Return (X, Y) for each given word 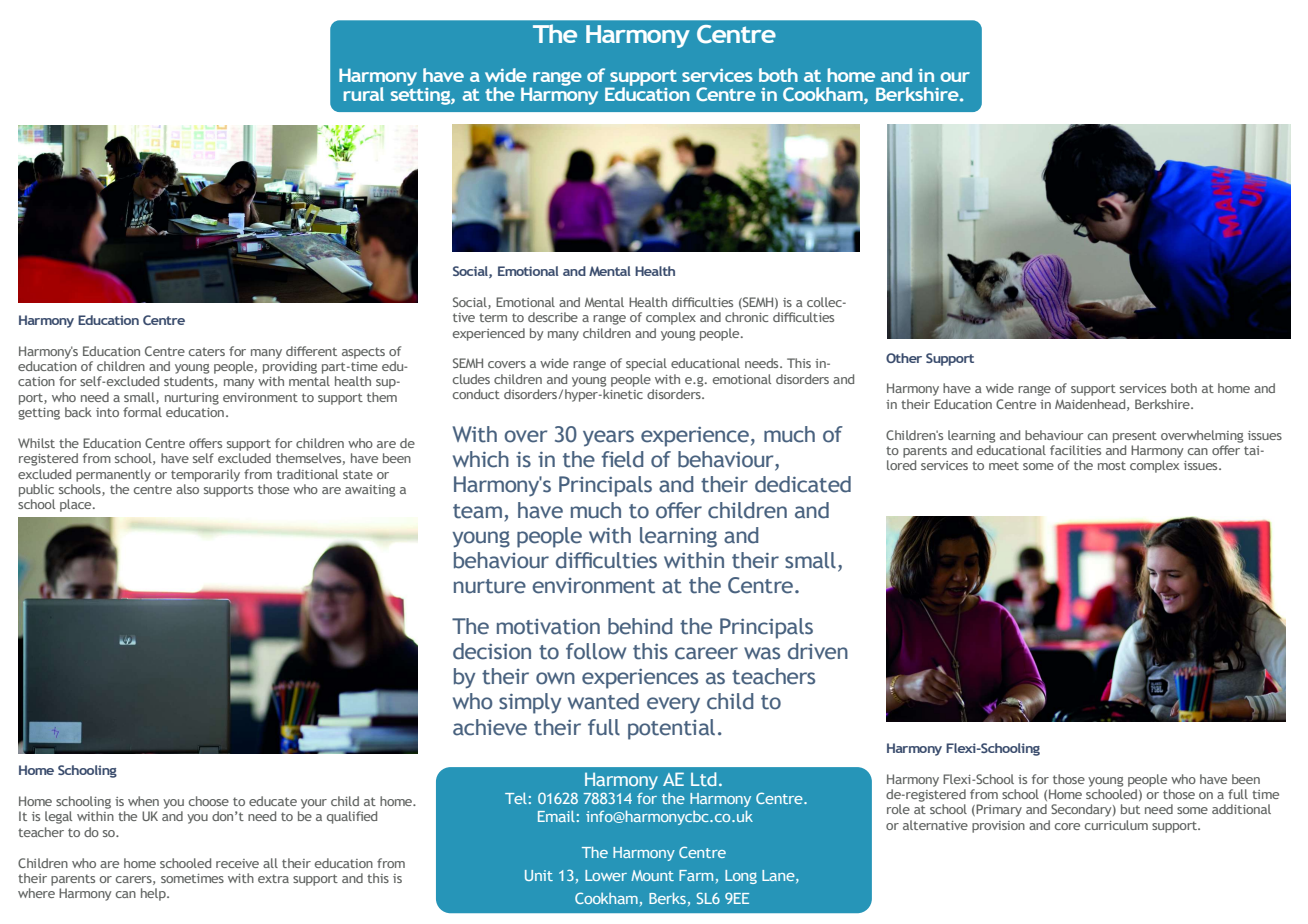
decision (492, 651)
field (622, 459)
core (1067, 826)
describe (553, 317)
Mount (652, 875)
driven (818, 651)
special (646, 364)
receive (237, 863)
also (187, 489)
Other (904, 358)
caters (207, 351)
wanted (603, 701)
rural (364, 94)
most (1112, 465)
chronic (746, 317)
